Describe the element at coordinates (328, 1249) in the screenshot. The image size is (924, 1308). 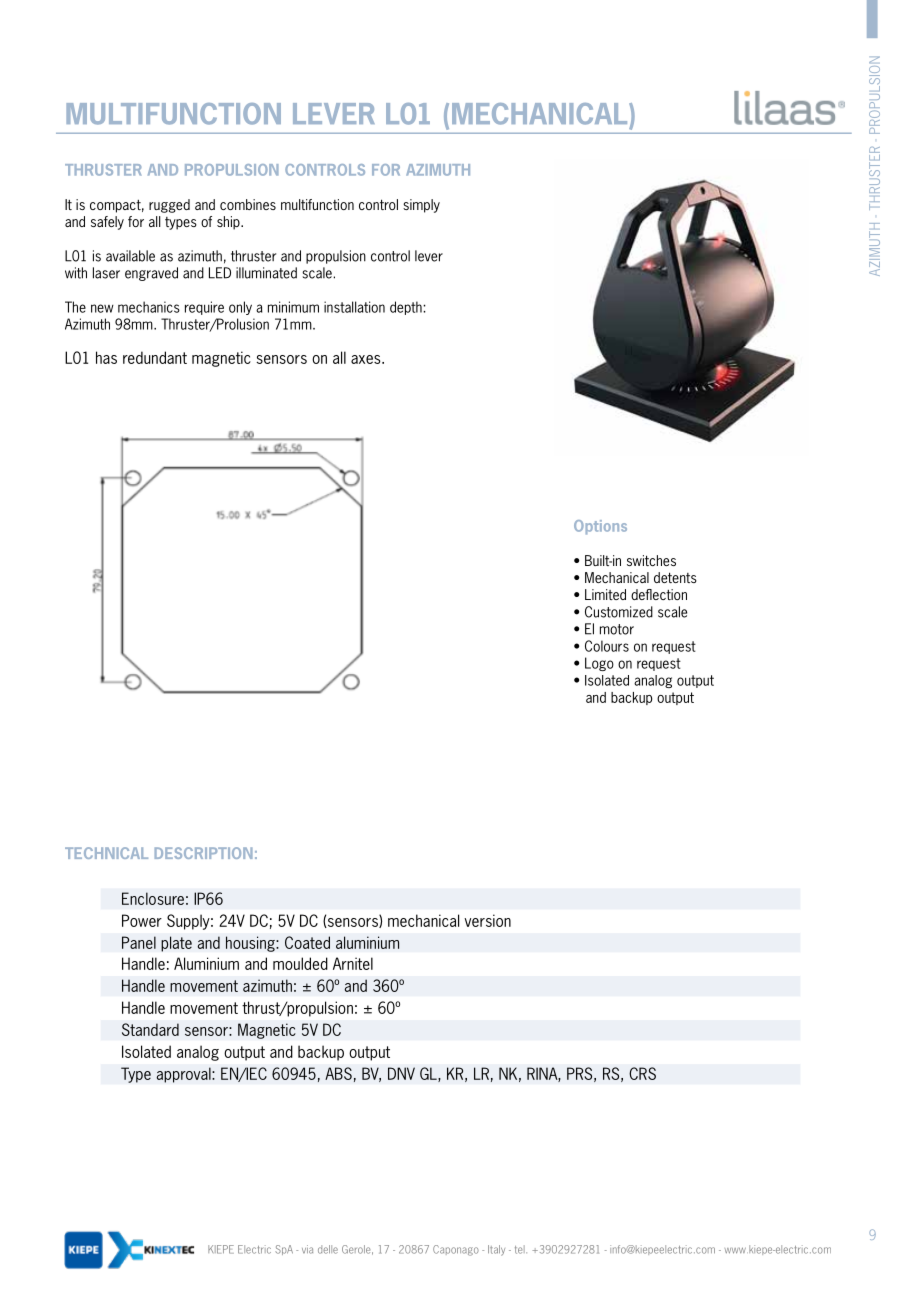
I see `delle` at that location.
